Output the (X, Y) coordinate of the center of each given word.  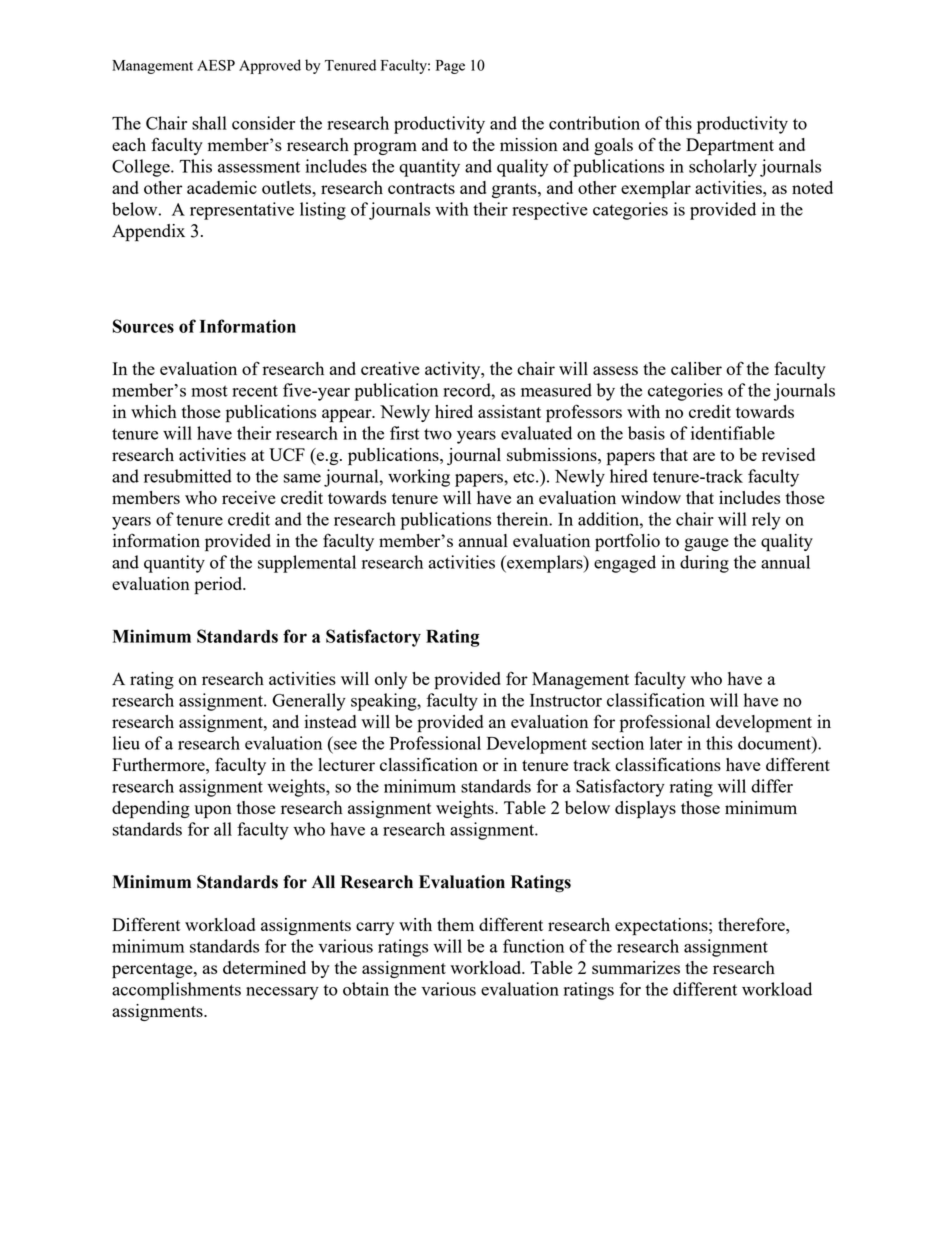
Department (730, 147)
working (419, 478)
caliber (696, 368)
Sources (143, 326)
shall (209, 123)
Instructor (566, 700)
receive (249, 497)
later (666, 743)
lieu (126, 743)
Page (450, 67)
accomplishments (176, 991)
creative (390, 368)
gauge (706, 544)
